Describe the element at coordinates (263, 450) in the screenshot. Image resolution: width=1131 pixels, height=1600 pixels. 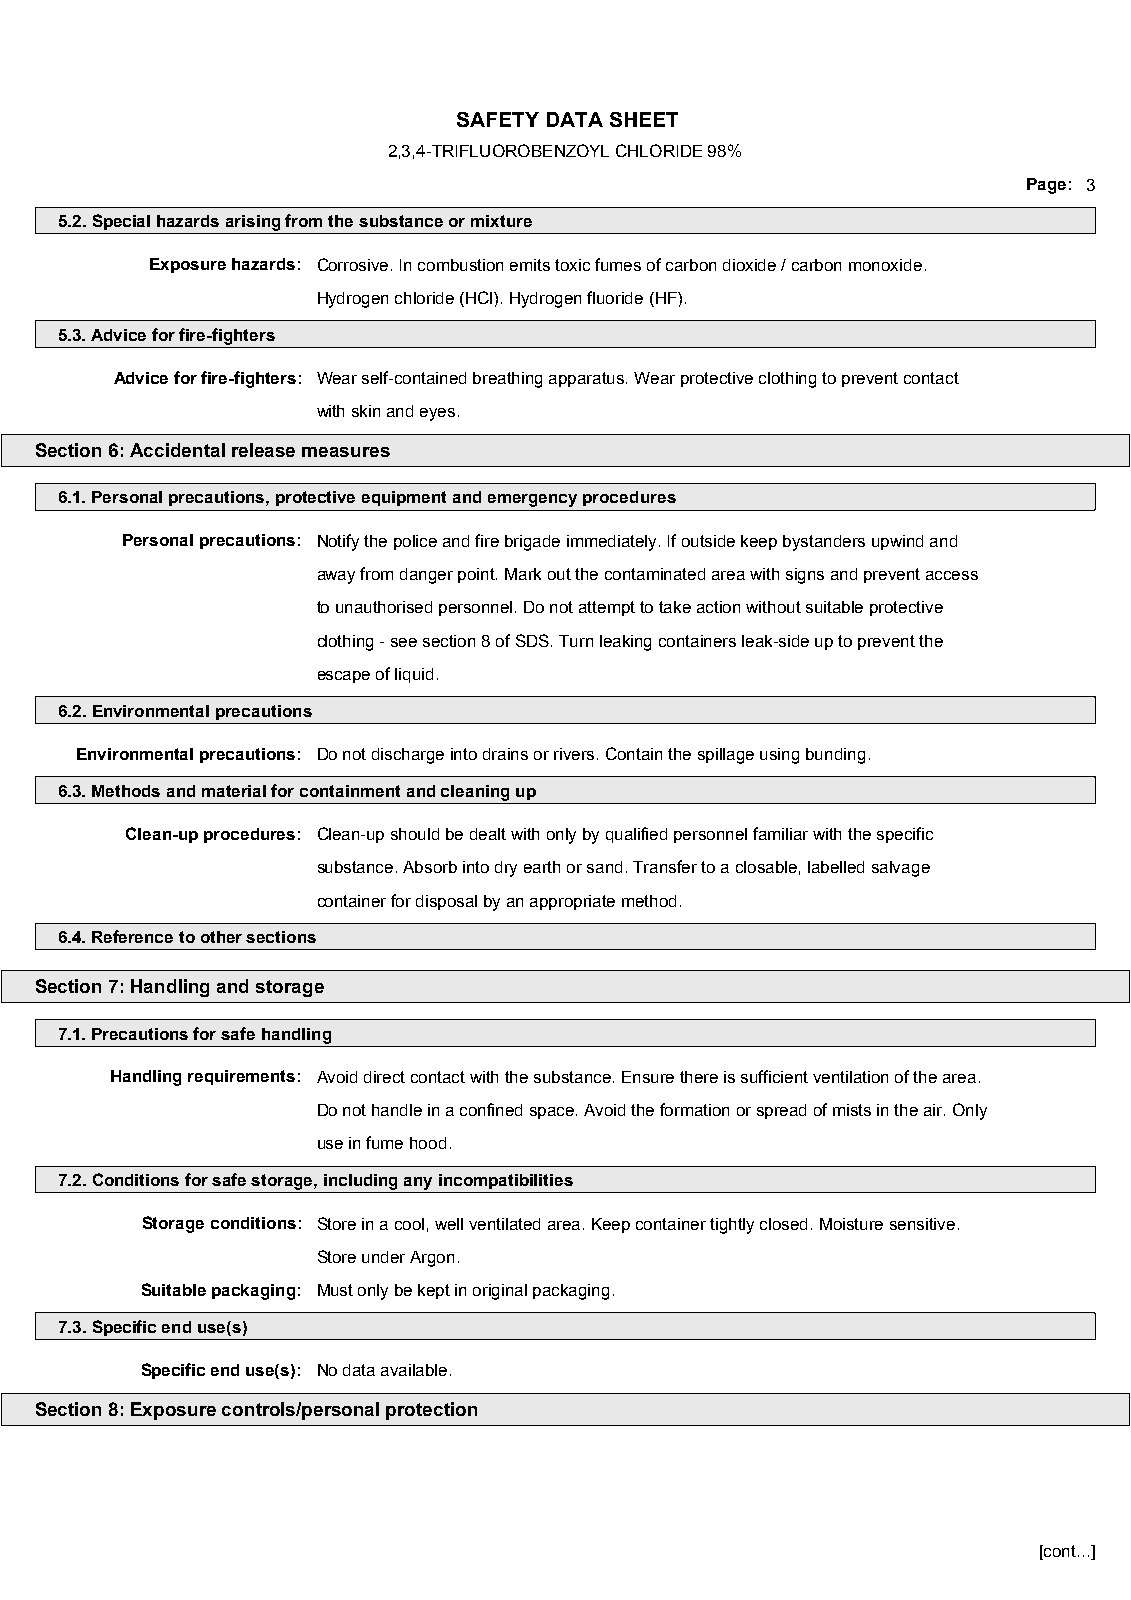
I see `release` at that location.
